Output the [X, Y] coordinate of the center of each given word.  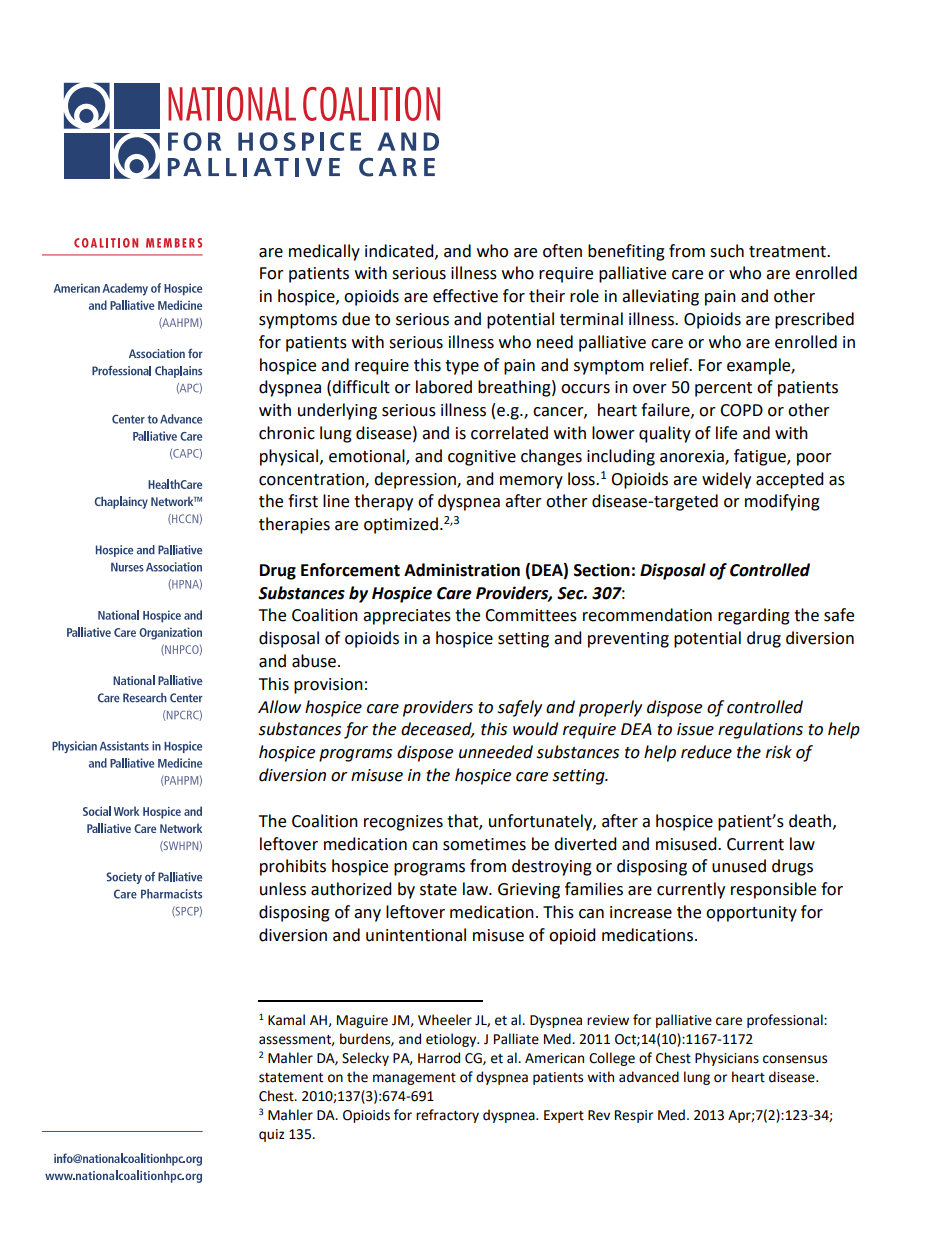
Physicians [727, 1059]
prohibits [293, 867]
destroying [552, 867]
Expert [564, 1116]
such [727, 251]
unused [739, 866]
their [547, 296]
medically [324, 252]
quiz [272, 1135]
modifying [782, 502]
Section [602, 570]
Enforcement [350, 570]
